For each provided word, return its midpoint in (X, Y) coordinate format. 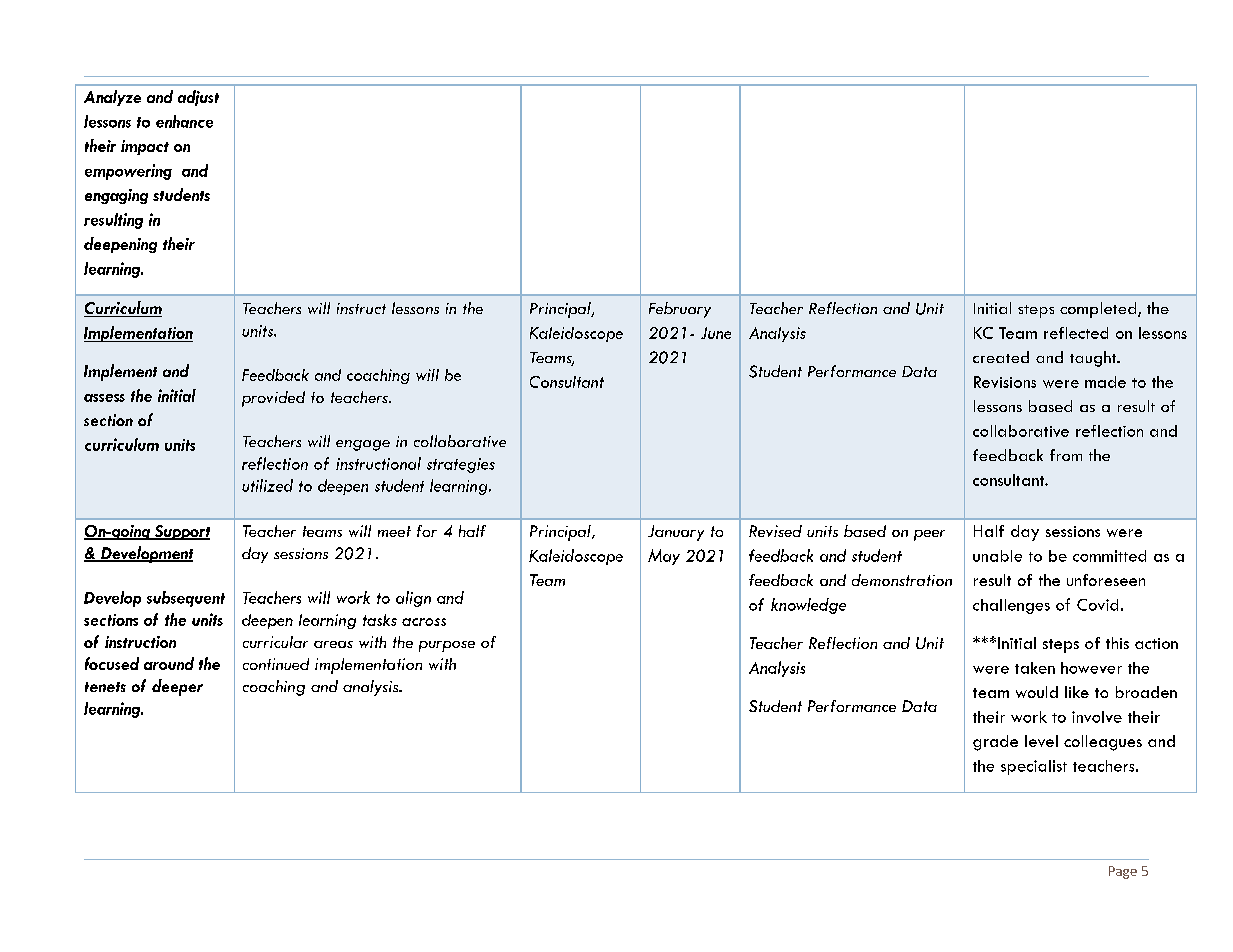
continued (276, 664)
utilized (267, 485)
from (1066, 455)
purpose (447, 646)
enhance (184, 121)
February (680, 310)
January (676, 533)
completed (1098, 310)
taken (1035, 668)
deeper (177, 687)
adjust (198, 98)
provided (273, 399)
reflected (1076, 333)
